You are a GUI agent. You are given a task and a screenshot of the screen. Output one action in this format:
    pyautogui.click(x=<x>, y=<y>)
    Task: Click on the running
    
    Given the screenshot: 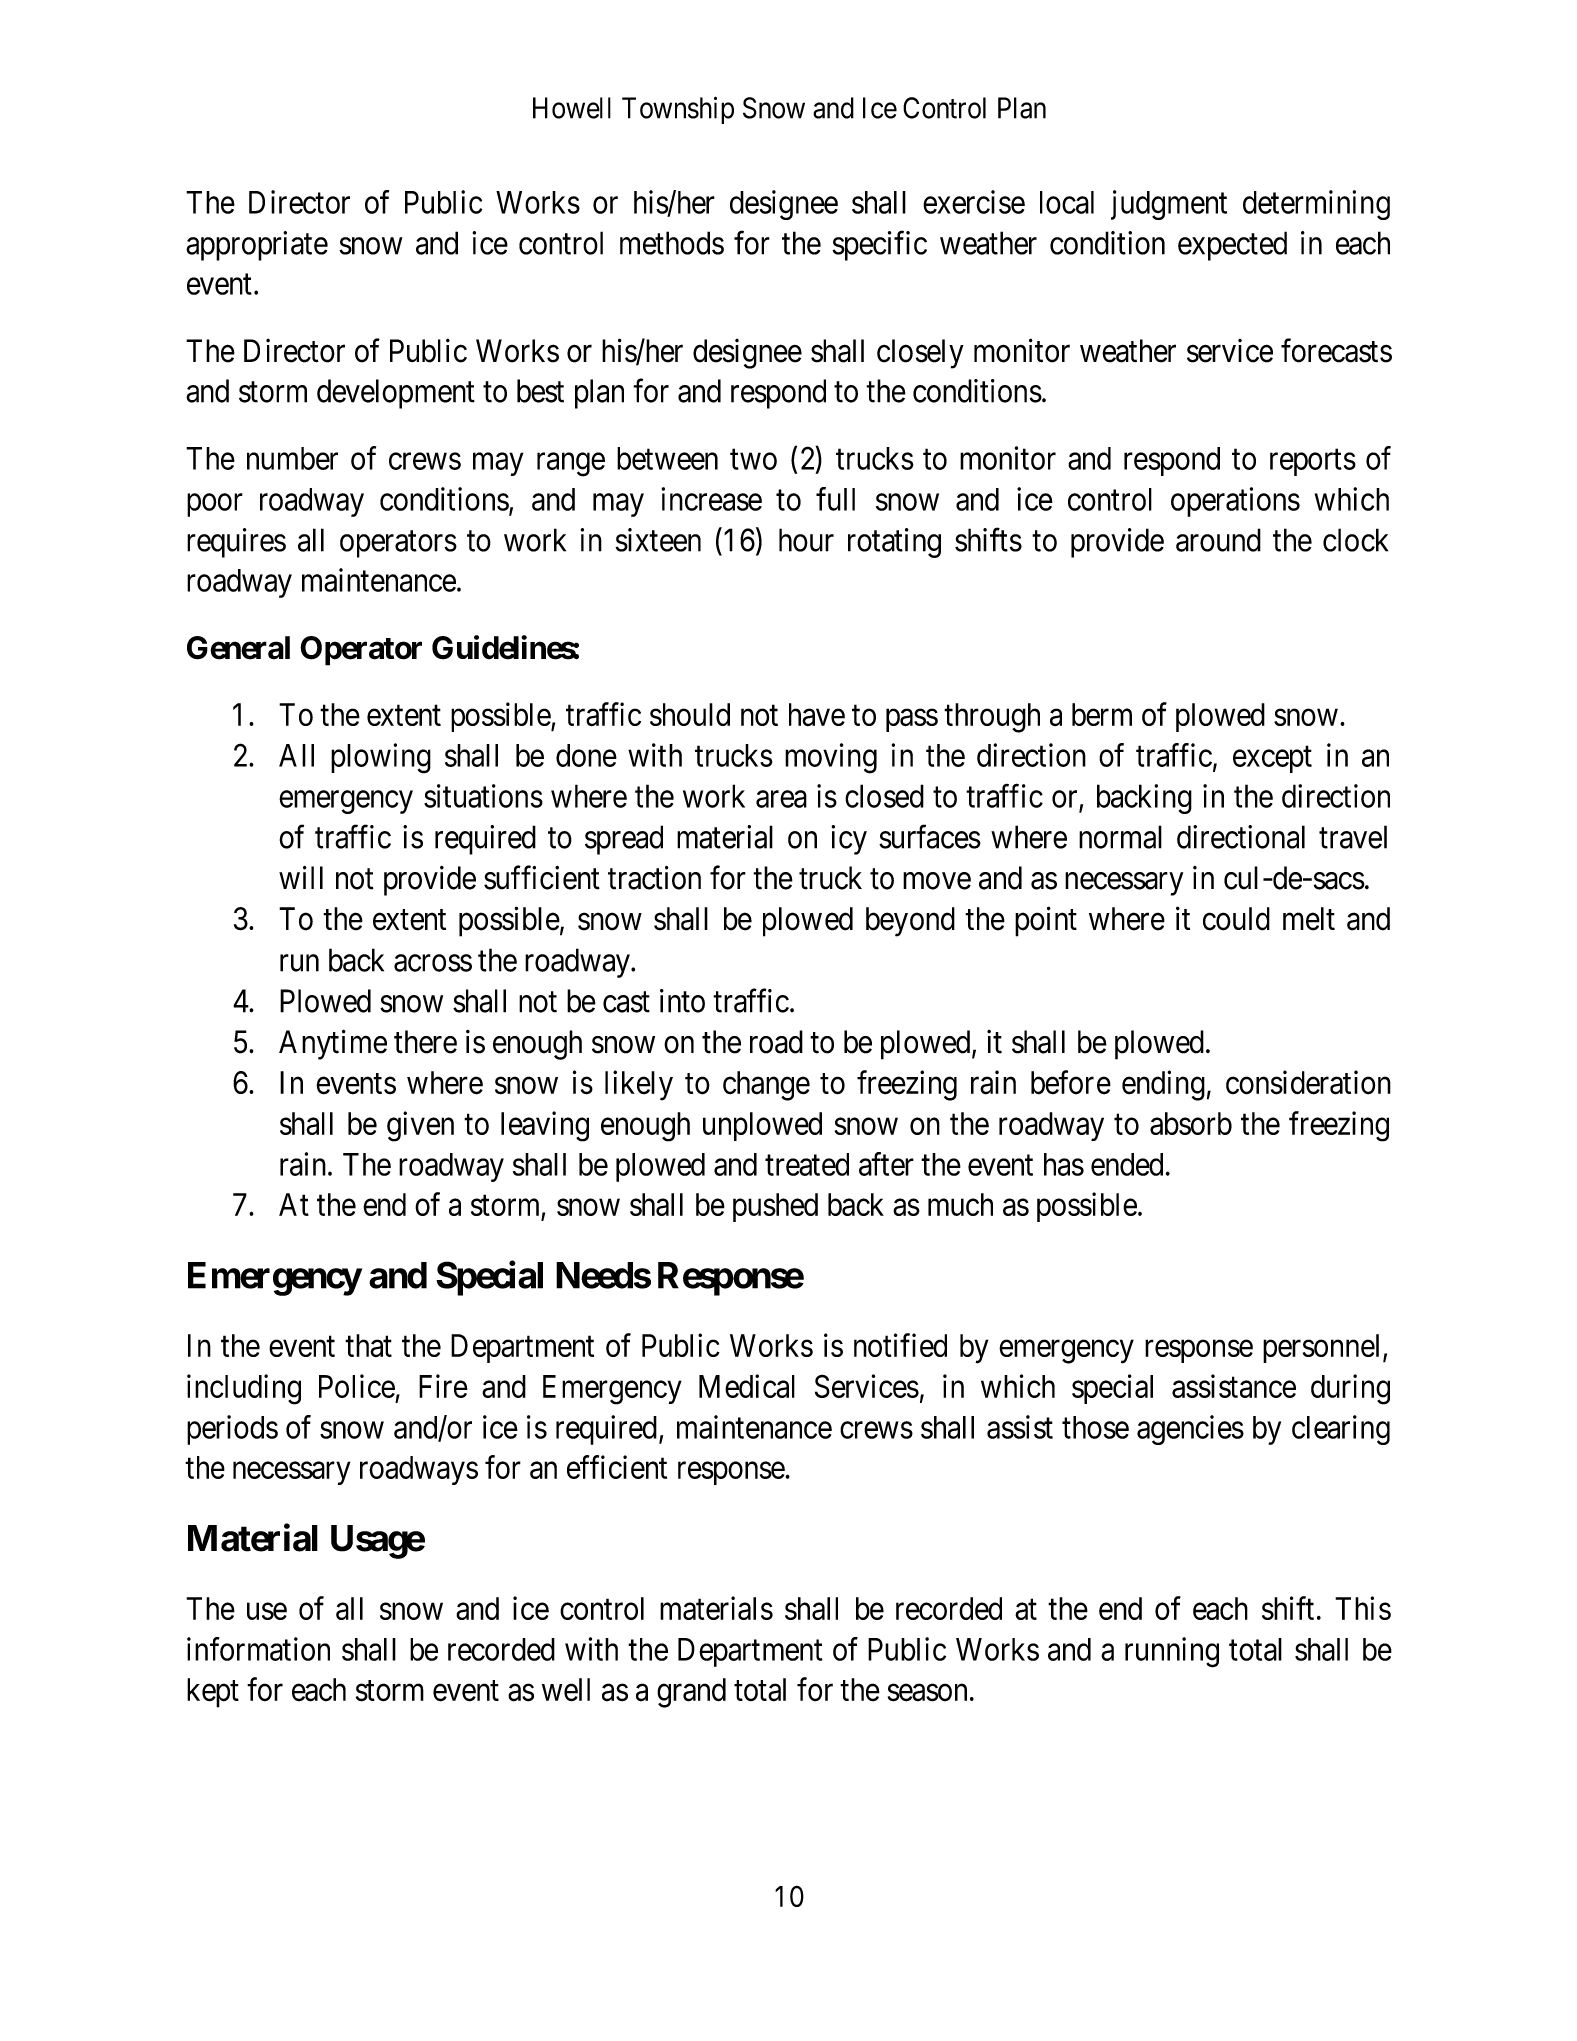 What is the action you would take?
    pyautogui.click(x=1172, y=1652)
